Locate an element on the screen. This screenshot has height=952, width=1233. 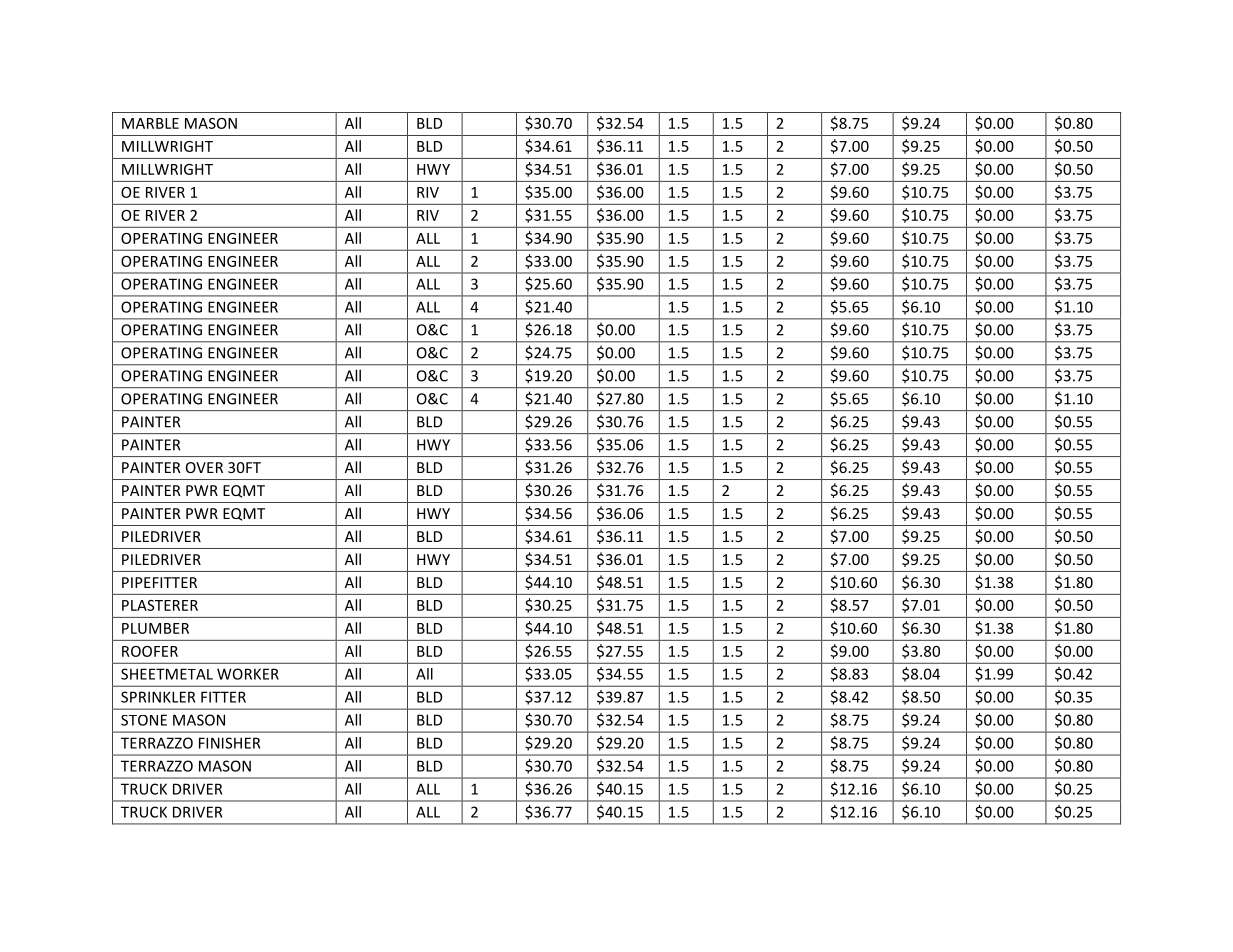
SHEETMETAL is located at coordinates (167, 674).
